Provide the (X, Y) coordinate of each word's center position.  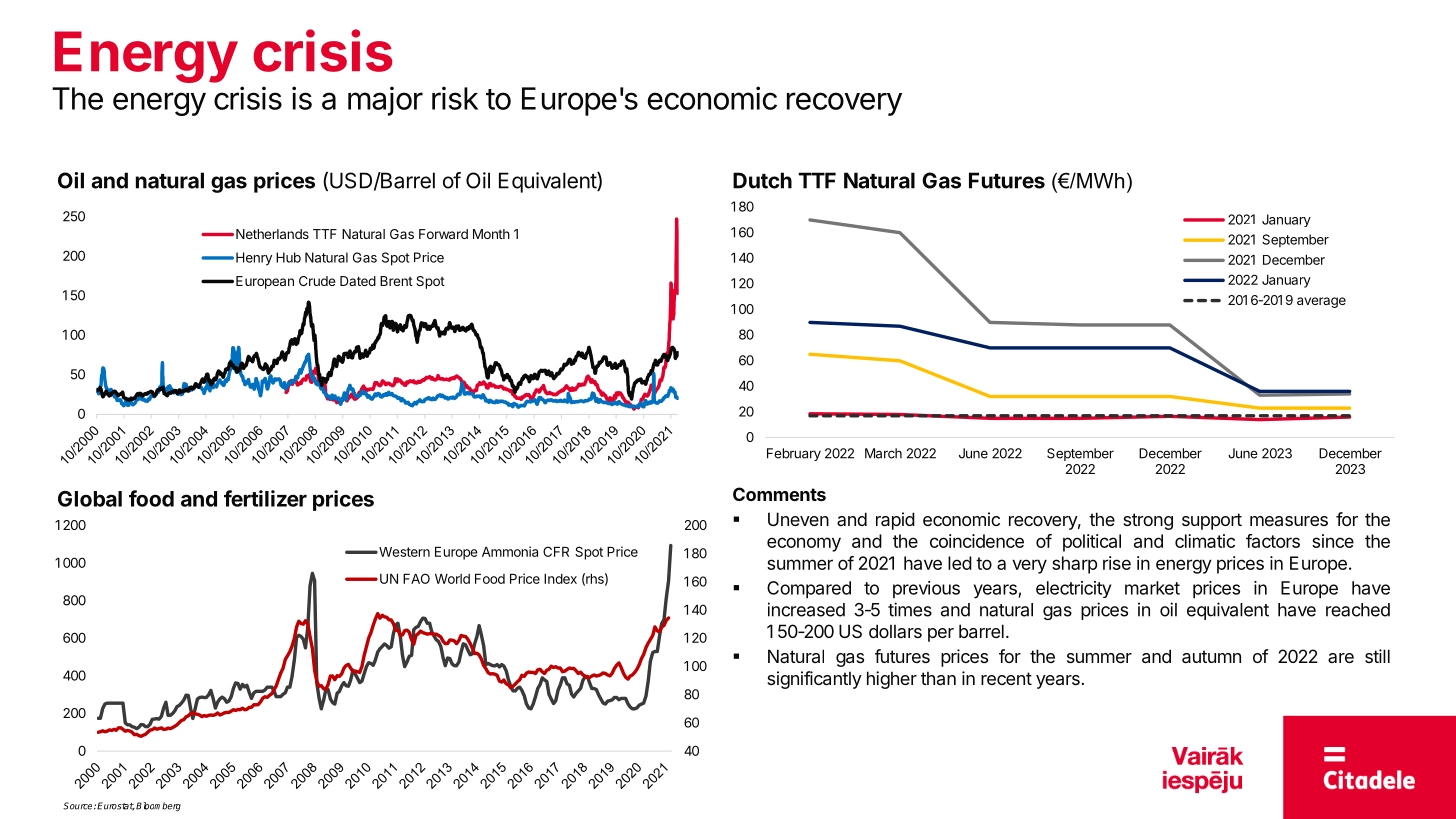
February (794, 454)
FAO (416, 578)
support (1212, 521)
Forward (443, 234)
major (385, 101)
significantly (814, 680)
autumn (1211, 656)
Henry (254, 259)
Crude (317, 281)
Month (491, 234)
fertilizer (265, 498)
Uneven (798, 519)
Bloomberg (158, 806)
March (883, 453)
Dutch (762, 180)
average (1321, 302)
